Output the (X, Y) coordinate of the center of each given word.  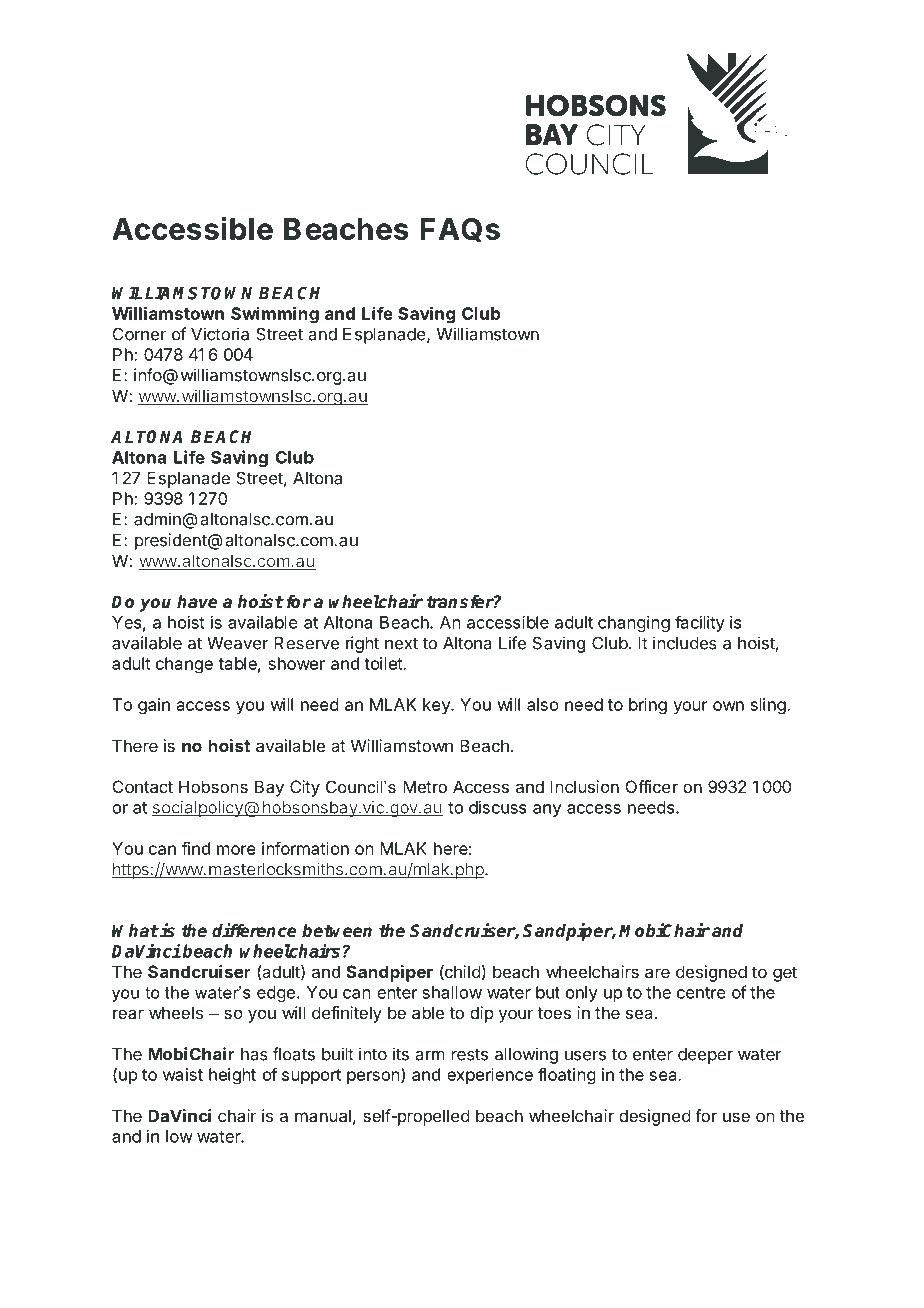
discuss (498, 807)
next (401, 643)
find (196, 848)
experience (490, 1076)
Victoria (220, 334)
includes (685, 643)
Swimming (275, 315)
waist (183, 1074)
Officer (652, 786)
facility (700, 623)
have (197, 602)
